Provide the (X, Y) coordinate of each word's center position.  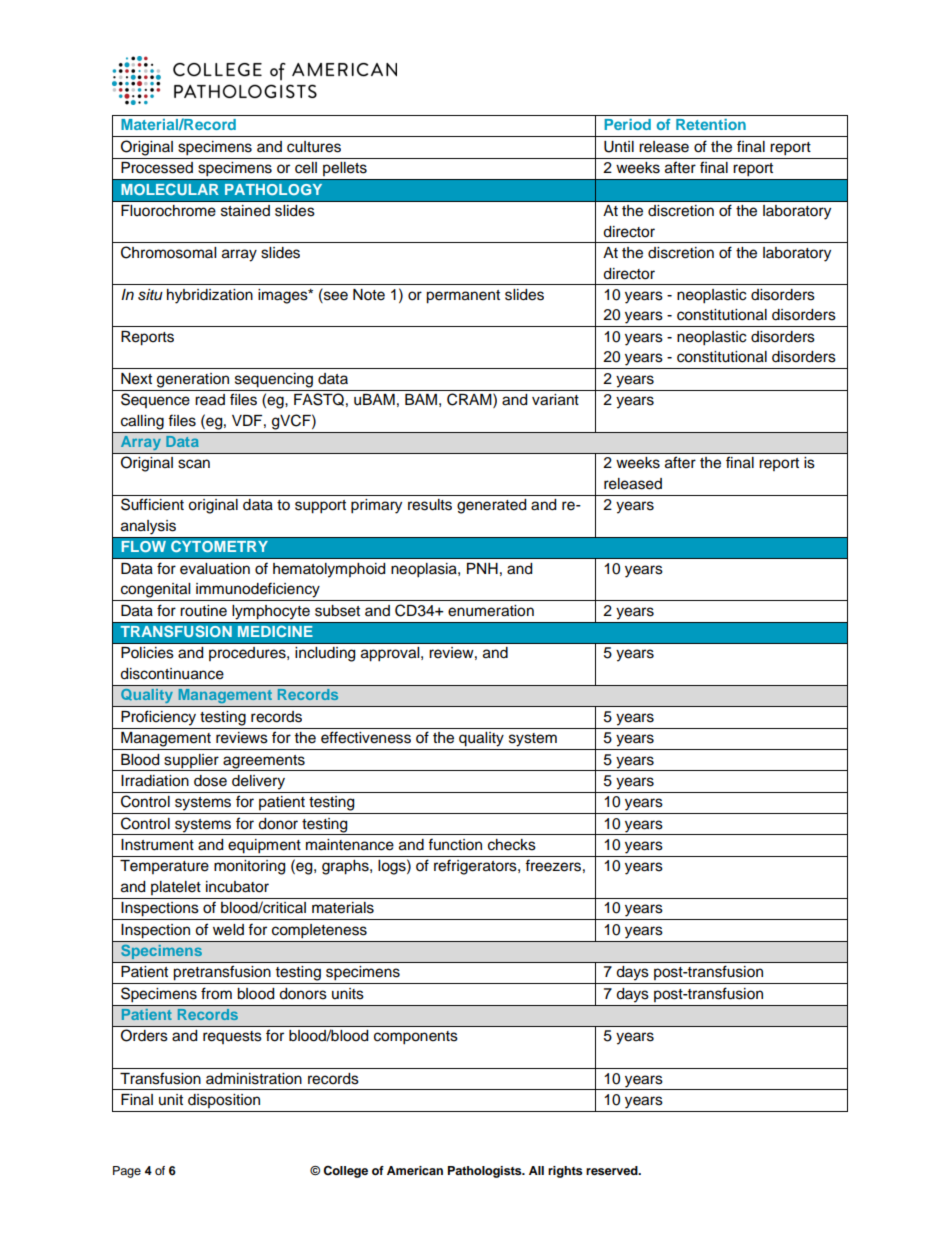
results (430, 505)
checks (512, 845)
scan (194, 464)
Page (127, 1172)
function (455, 844)
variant (555, 400)
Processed (157, 168)
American (415, 1170)
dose (210, 781)
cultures (314, 147)
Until (619, 147)
